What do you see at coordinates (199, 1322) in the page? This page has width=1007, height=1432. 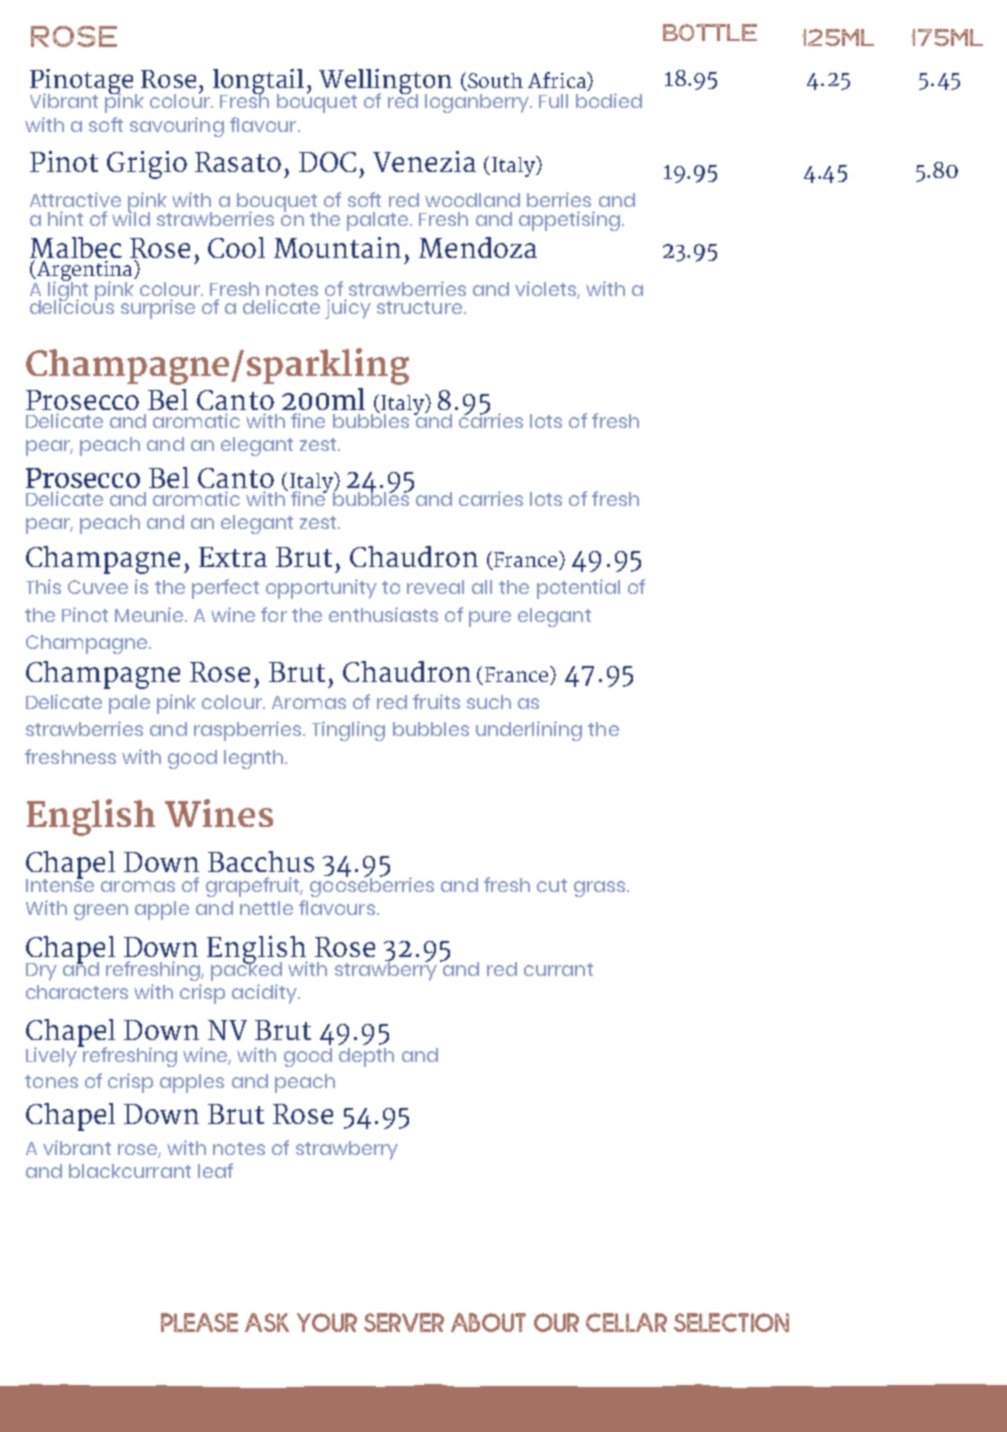 I see `Please` at bounding box center [199, 1322].
